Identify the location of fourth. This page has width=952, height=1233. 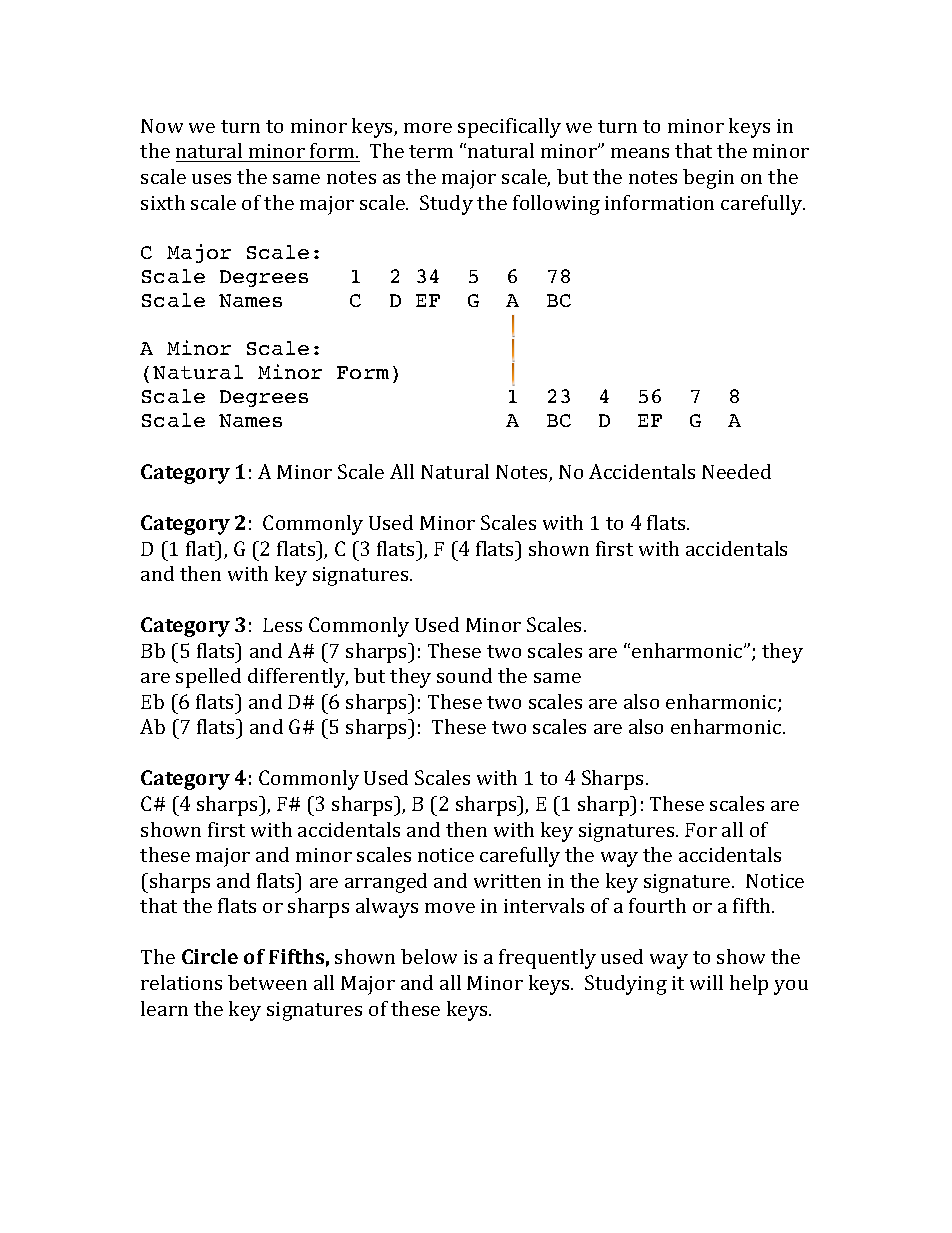
(657, 905).
